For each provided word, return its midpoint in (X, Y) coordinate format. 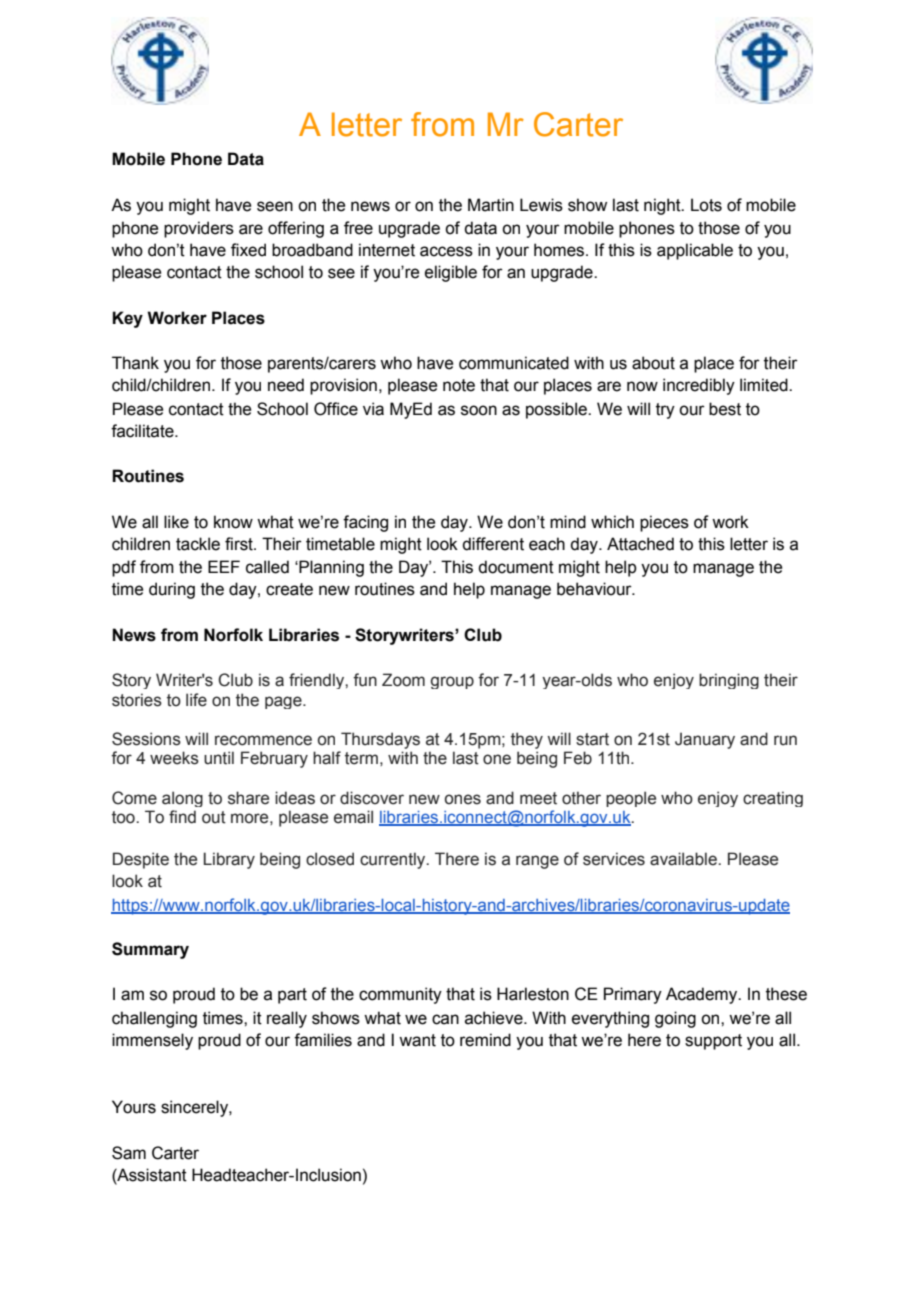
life (196, 700)
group (452, 682)
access (446, 251)
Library (229, 860)
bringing (729, 681)
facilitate (143, 431)
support (713, 1042)
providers (199, 229)
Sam (129, 1153)
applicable (695, 251)
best (725, 409)
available (684, 859)
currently (394, 860)
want (417, 1040)
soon (479, 410)
